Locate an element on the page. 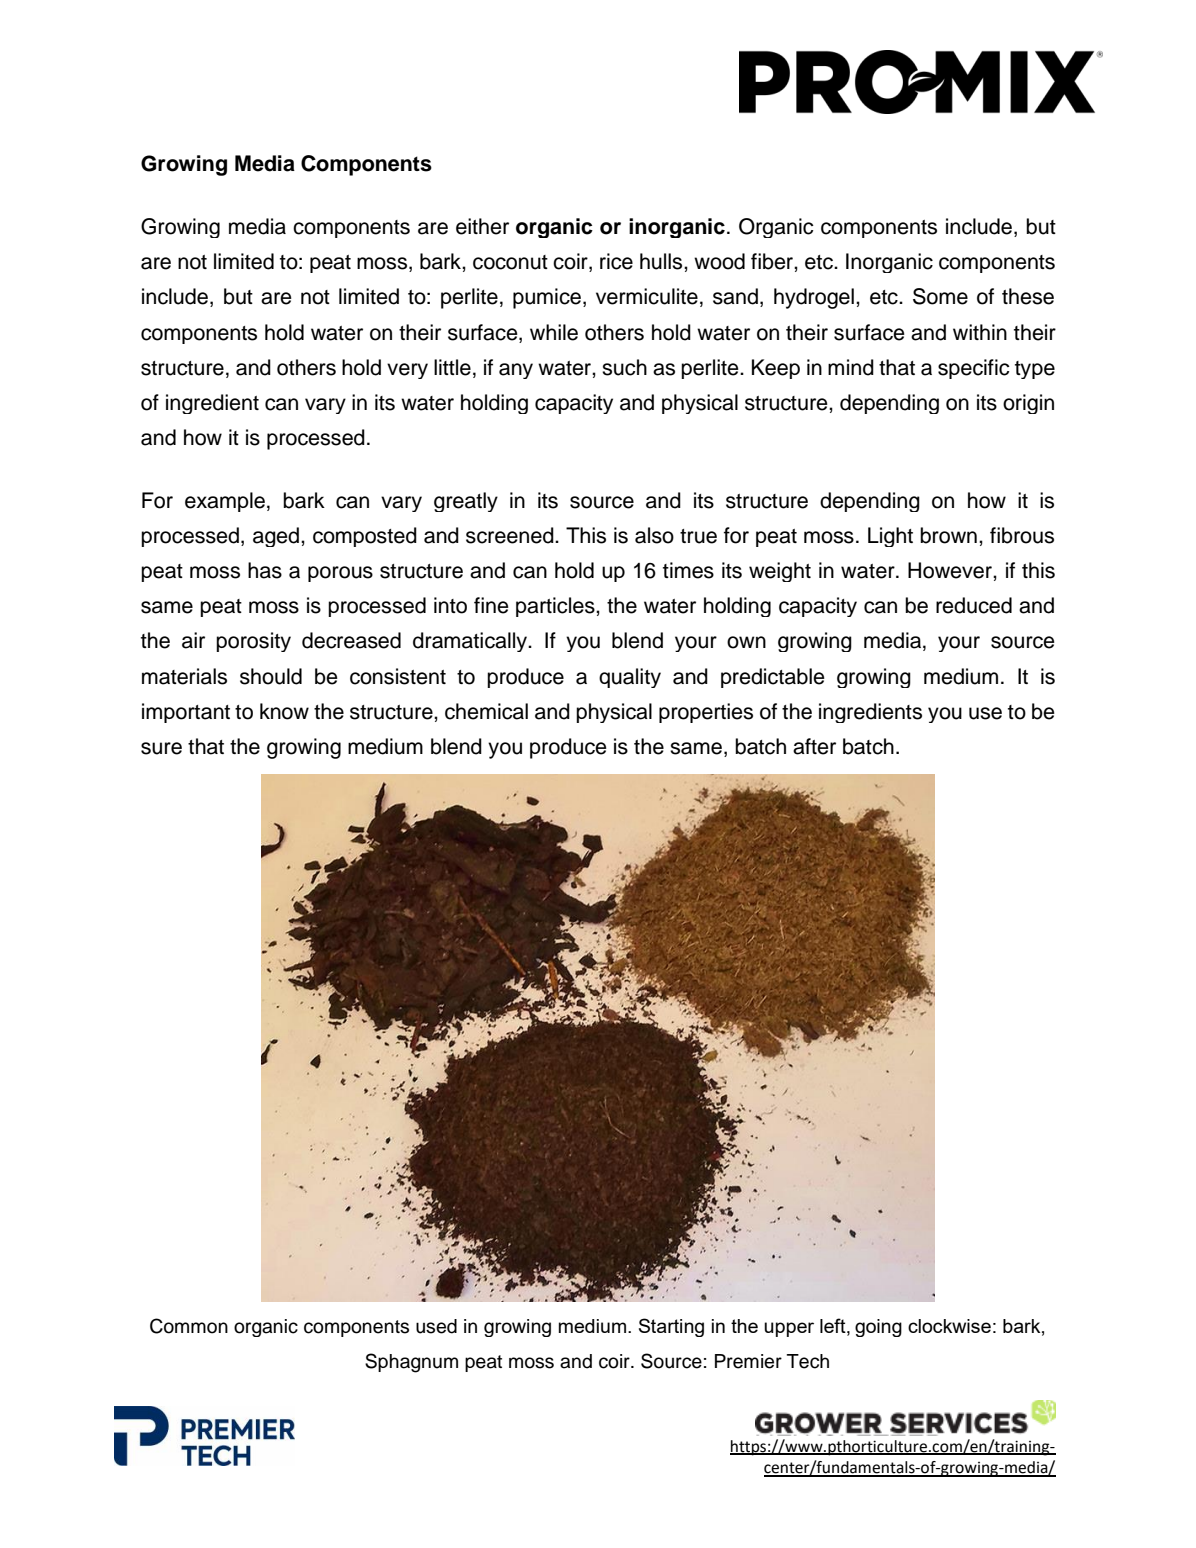 The image size is (1196, 1548). brown is located at coordinates (948, 535).
